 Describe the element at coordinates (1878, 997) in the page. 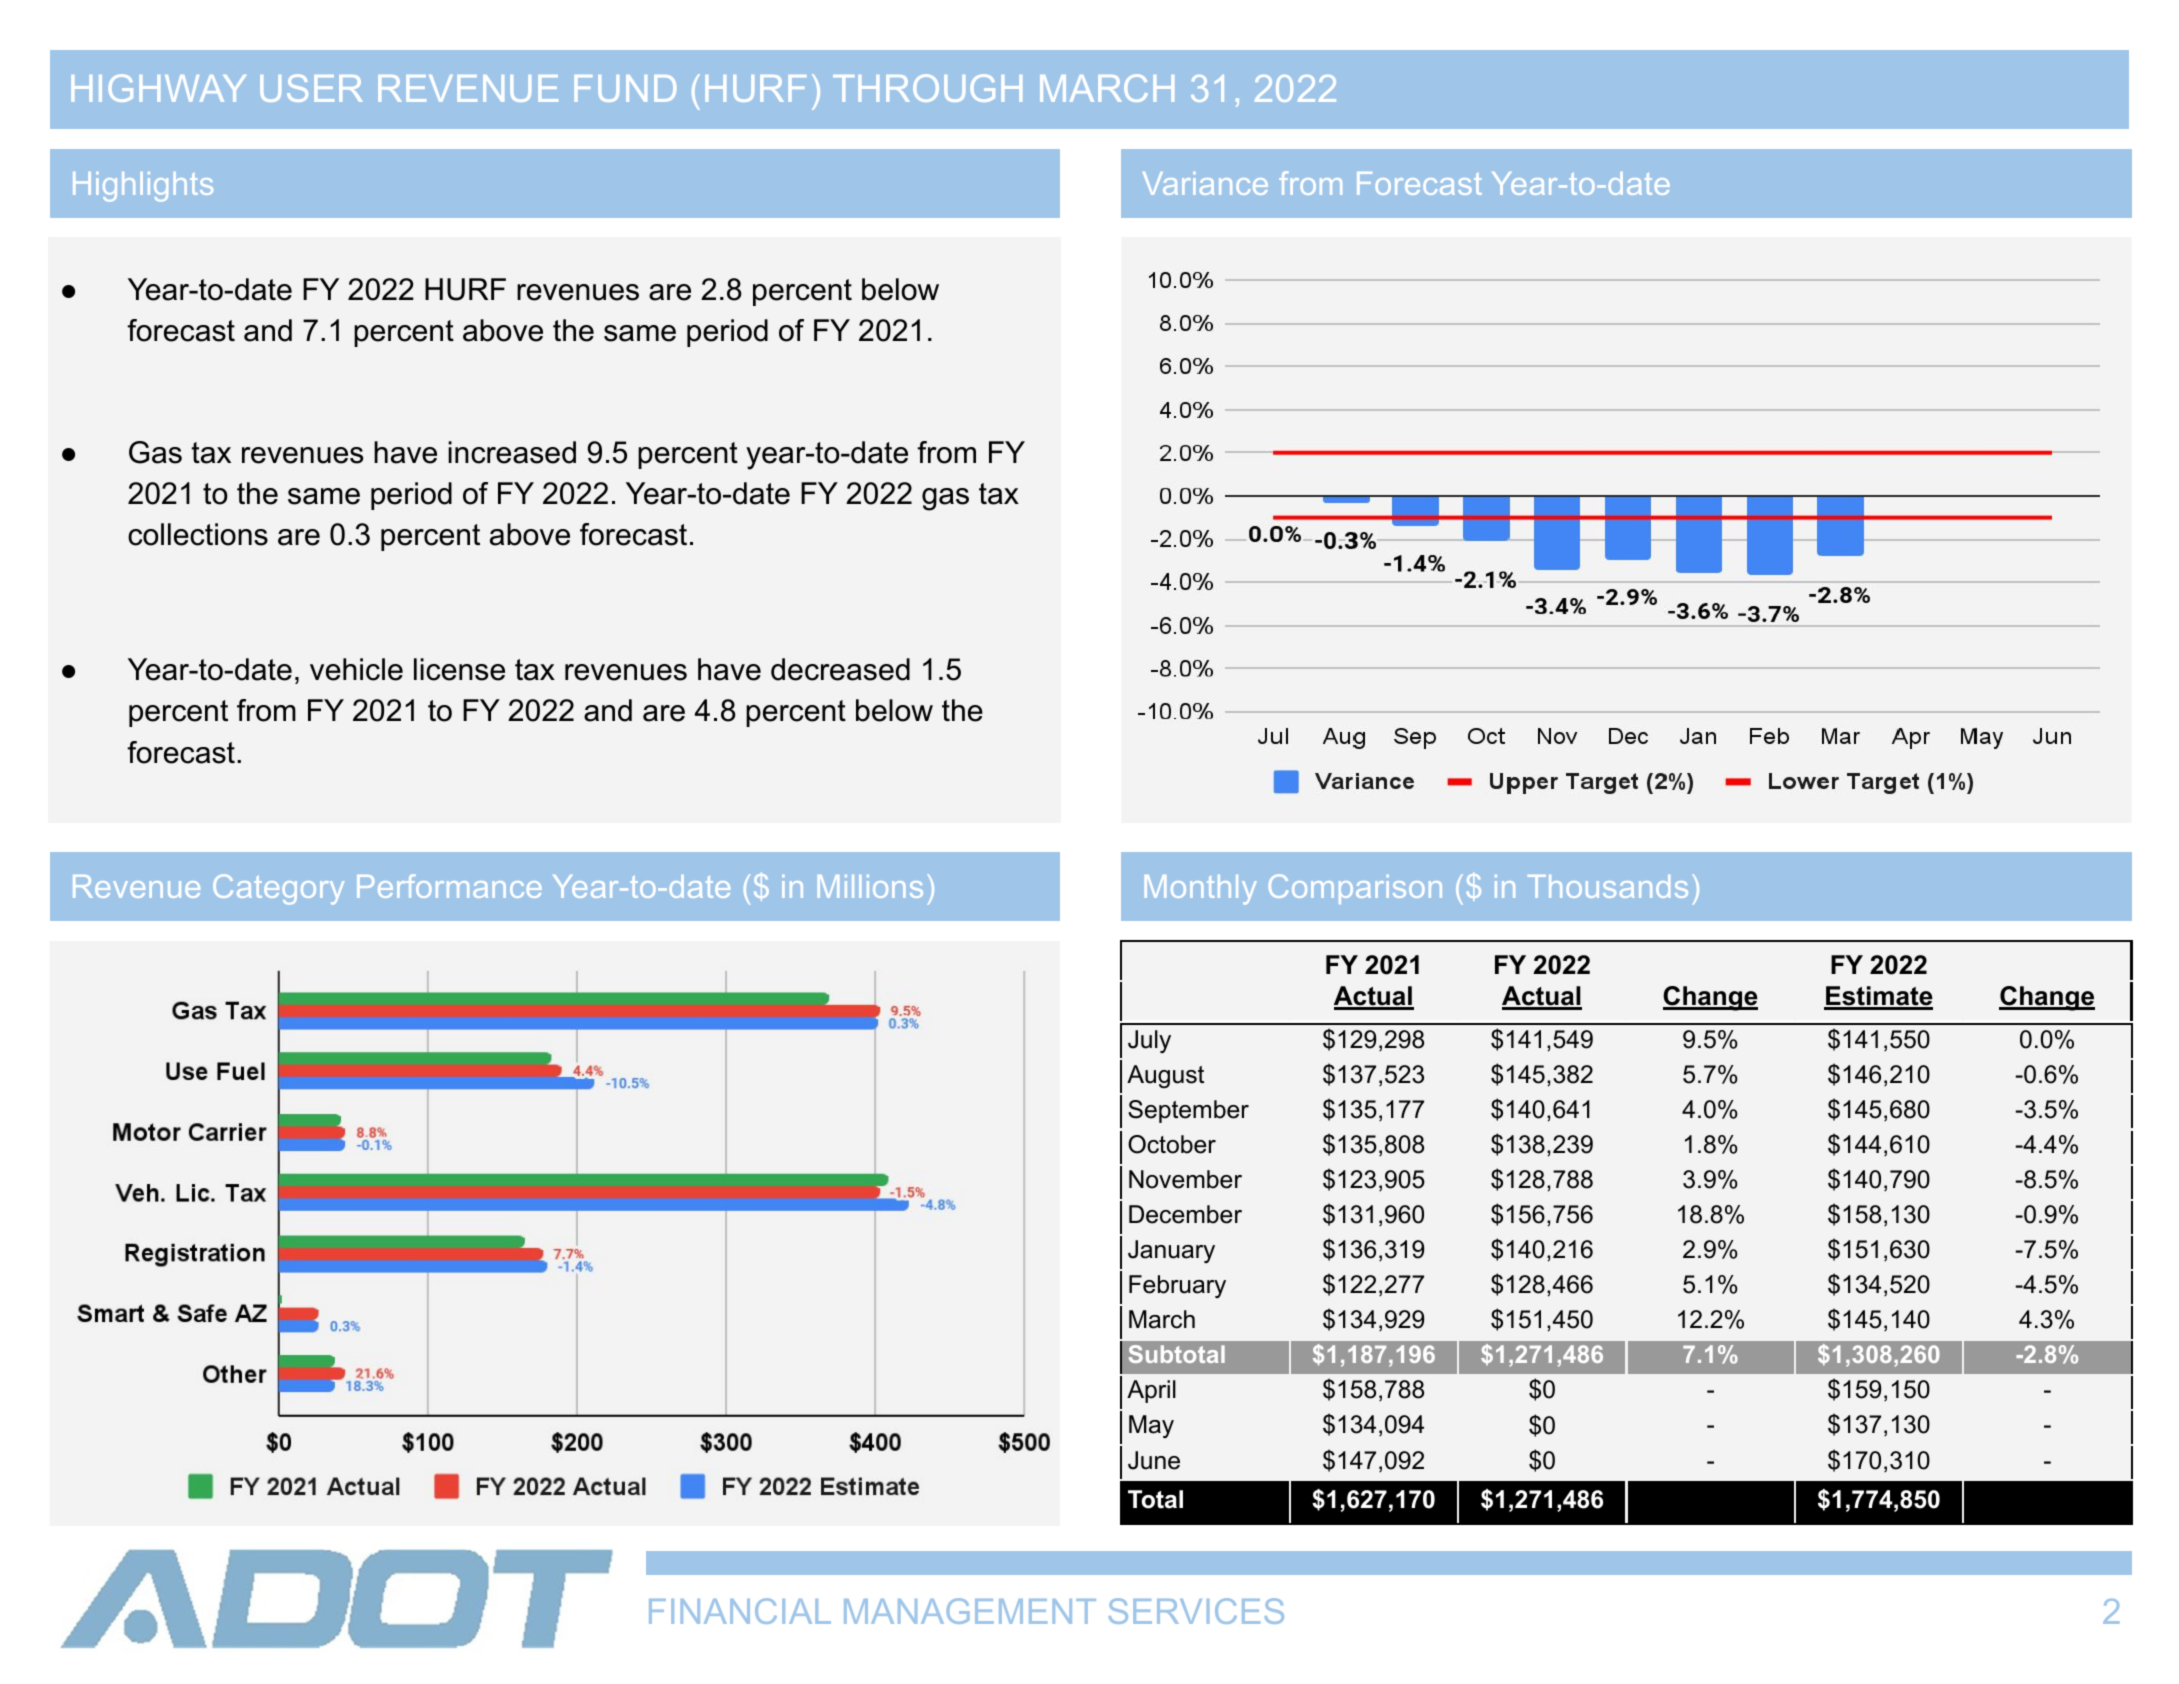

I see `Estimate` at that location.
